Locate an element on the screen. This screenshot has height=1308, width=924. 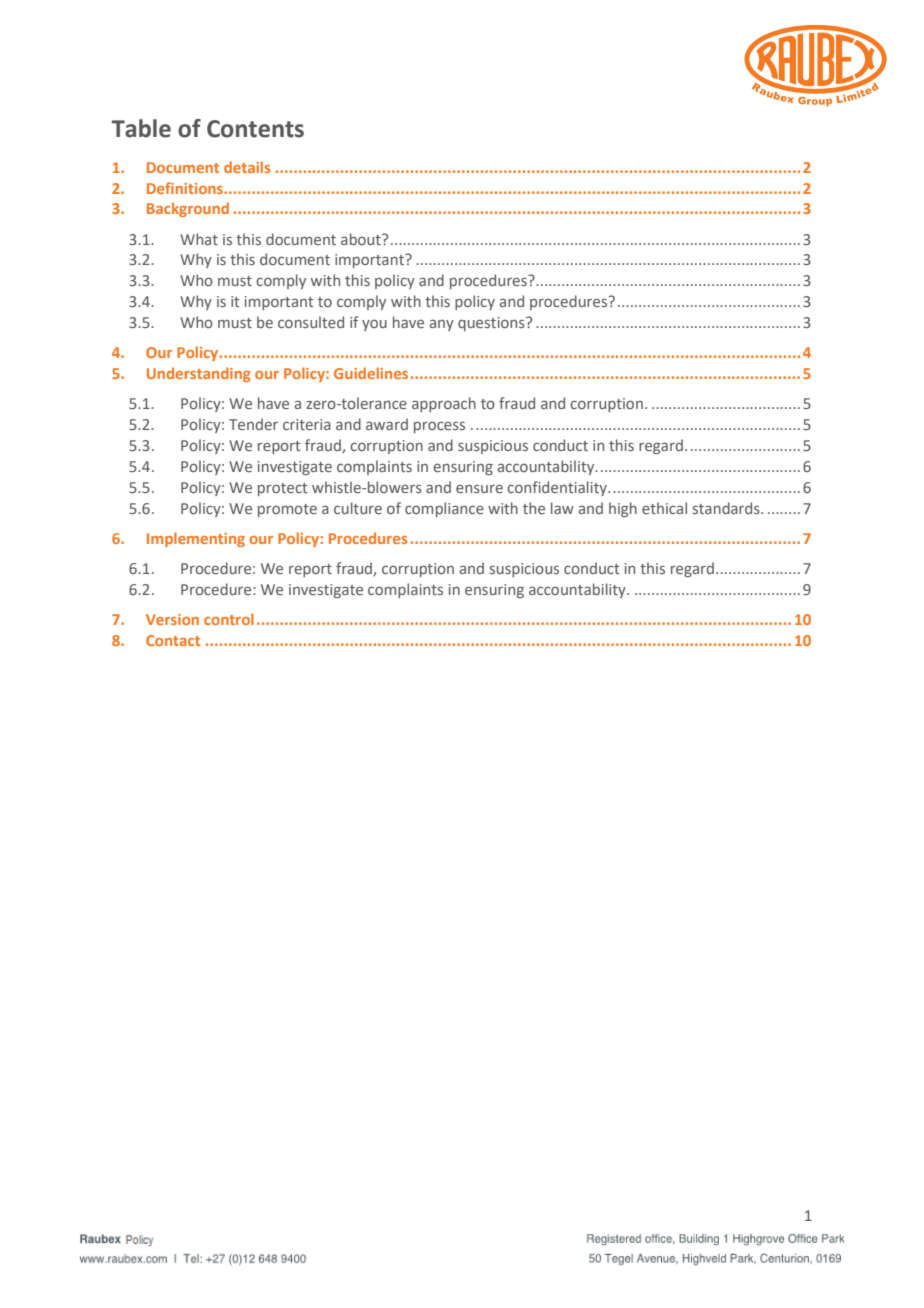
details is located at coordinates (247, 167).
